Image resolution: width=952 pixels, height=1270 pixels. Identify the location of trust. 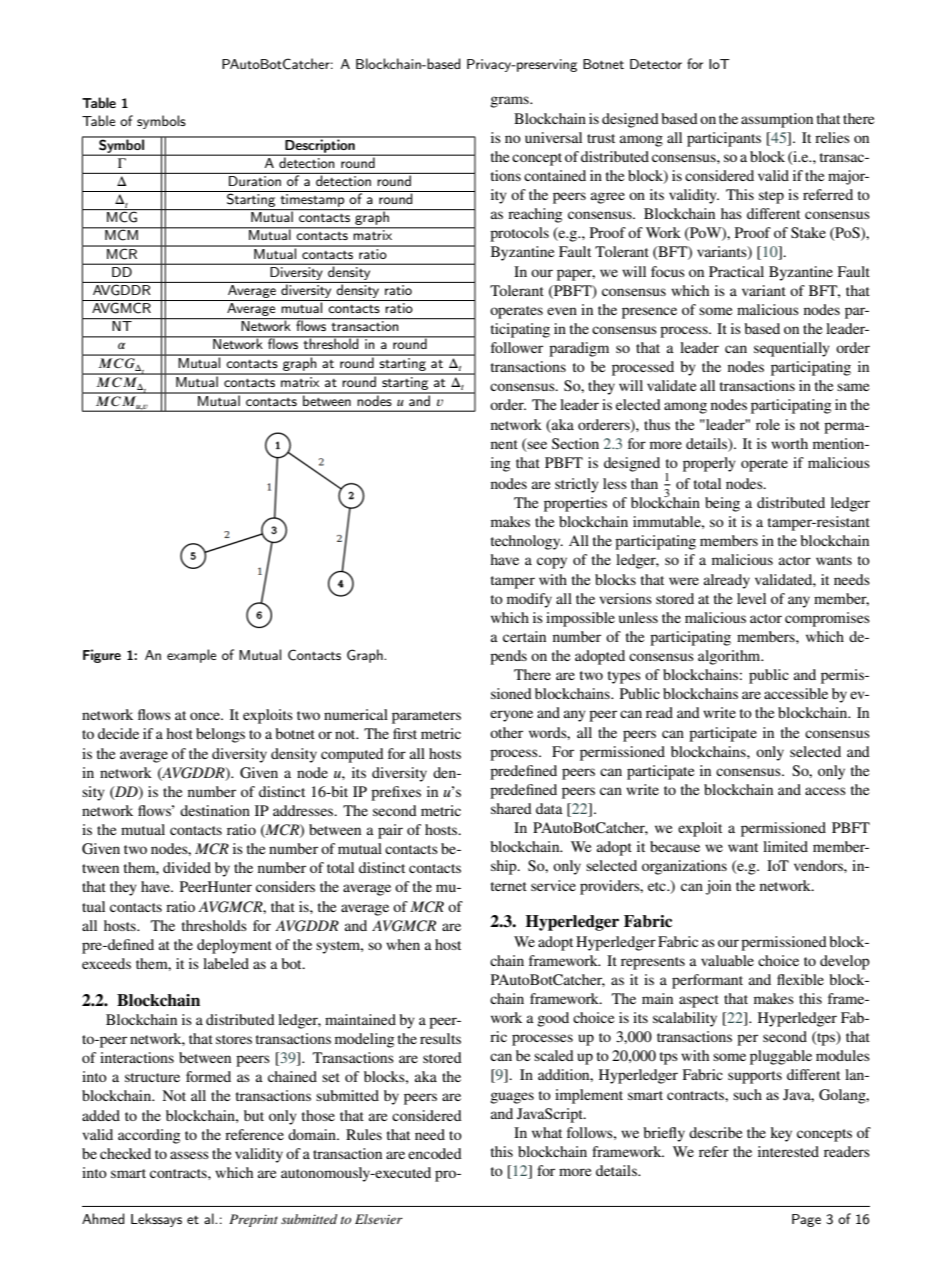
(601, 138).
